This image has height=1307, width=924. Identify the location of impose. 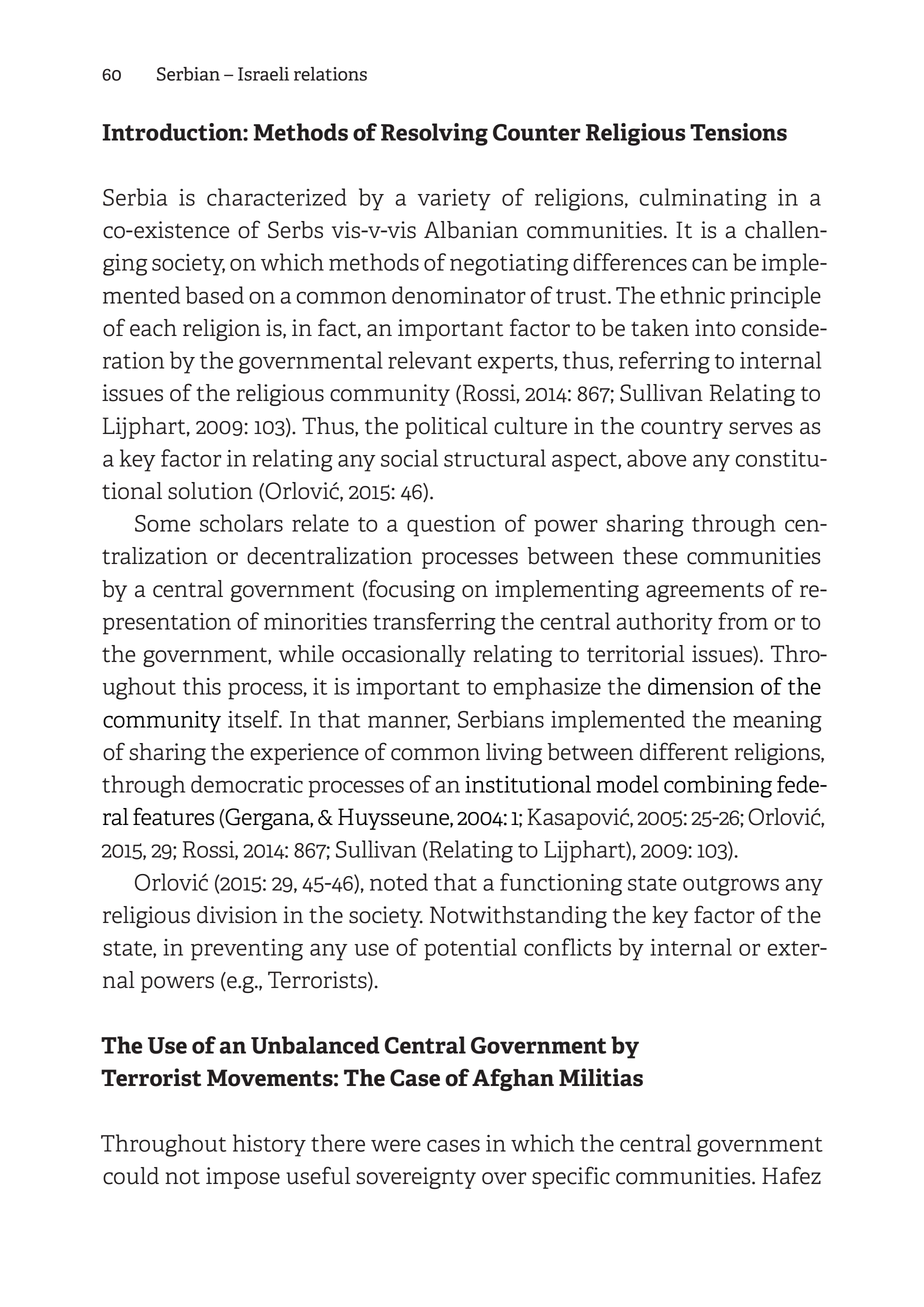
(243, 1178).
